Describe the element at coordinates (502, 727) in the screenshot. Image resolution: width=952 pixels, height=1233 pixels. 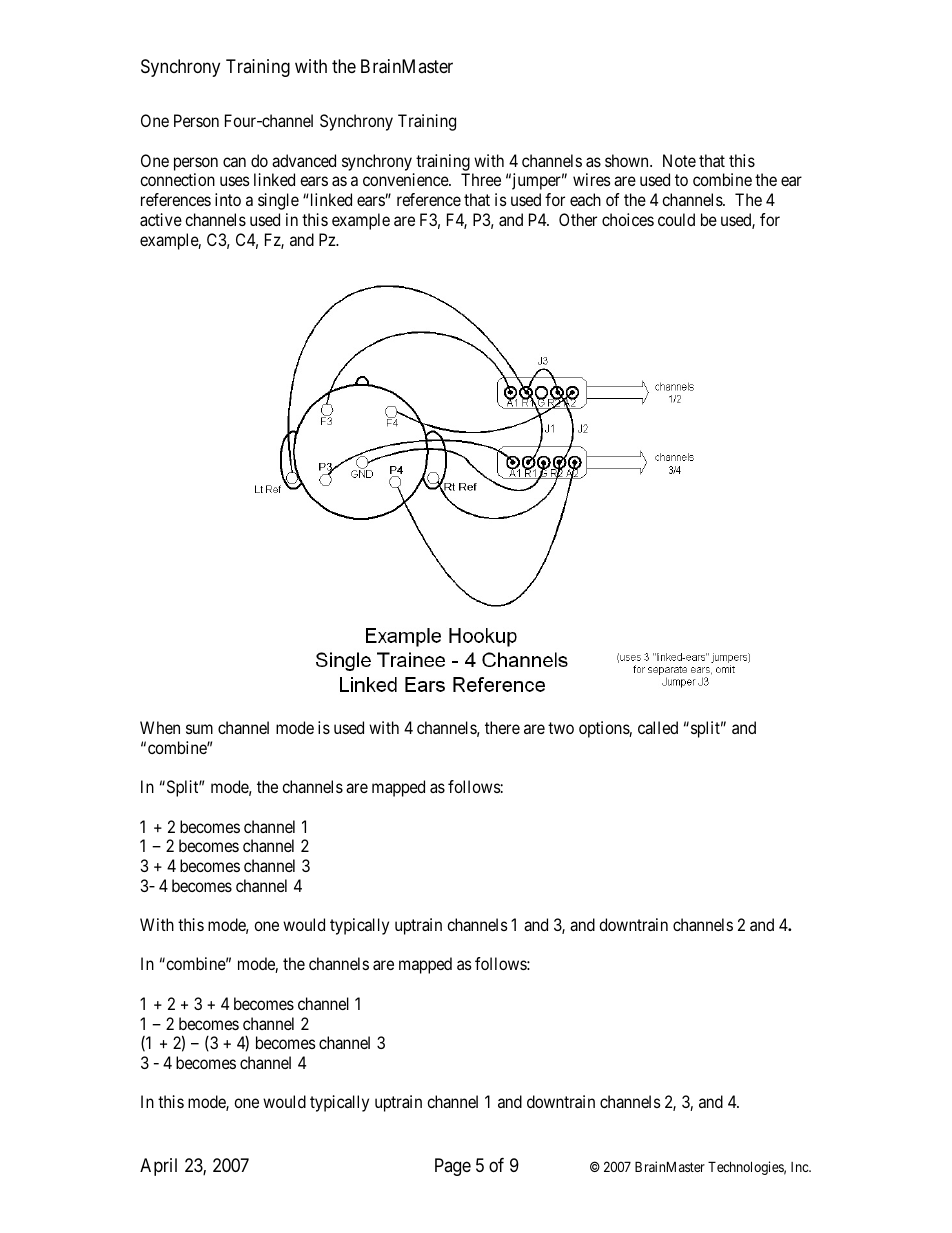
I see `there` at that location.
